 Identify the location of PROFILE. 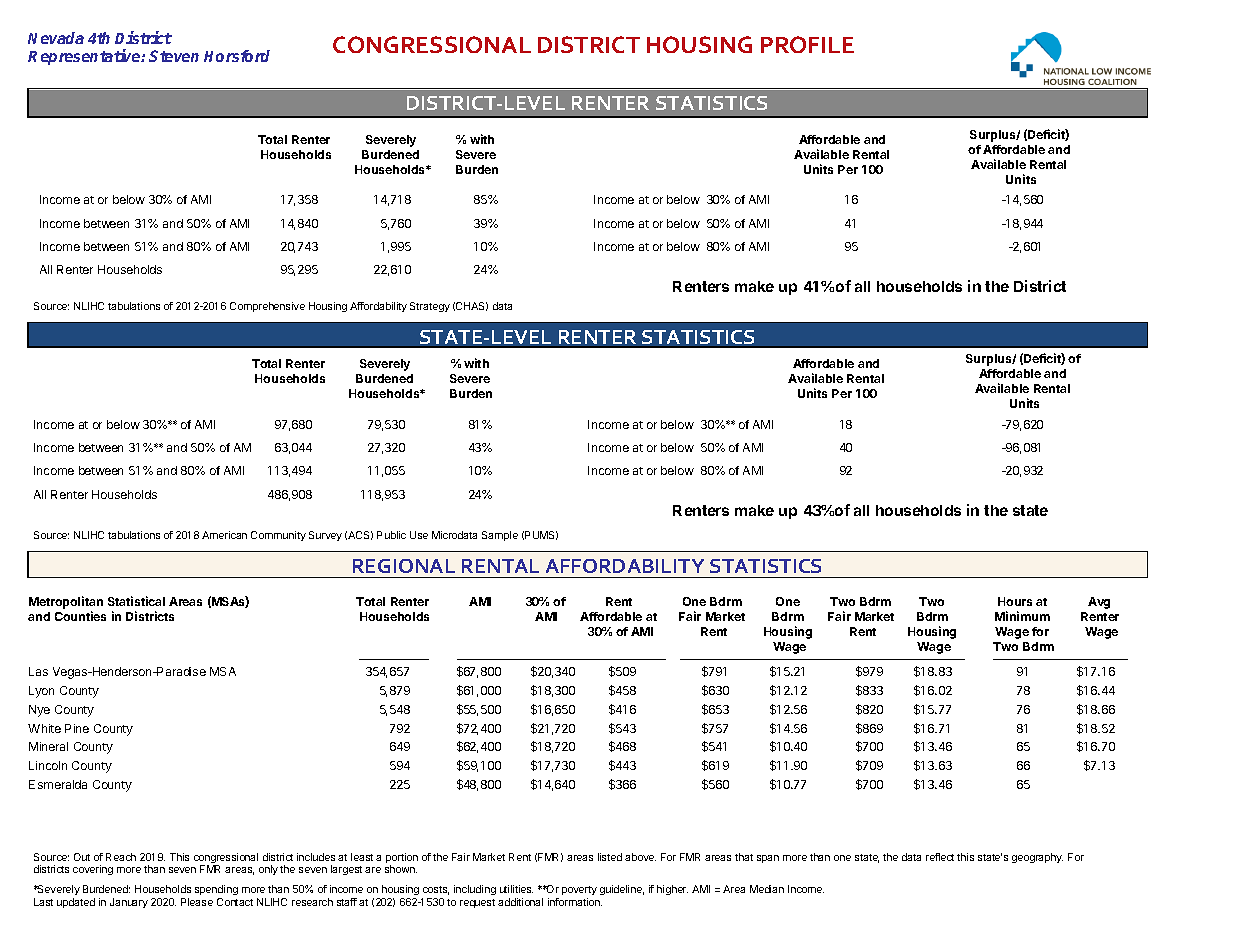
(807, 44).
